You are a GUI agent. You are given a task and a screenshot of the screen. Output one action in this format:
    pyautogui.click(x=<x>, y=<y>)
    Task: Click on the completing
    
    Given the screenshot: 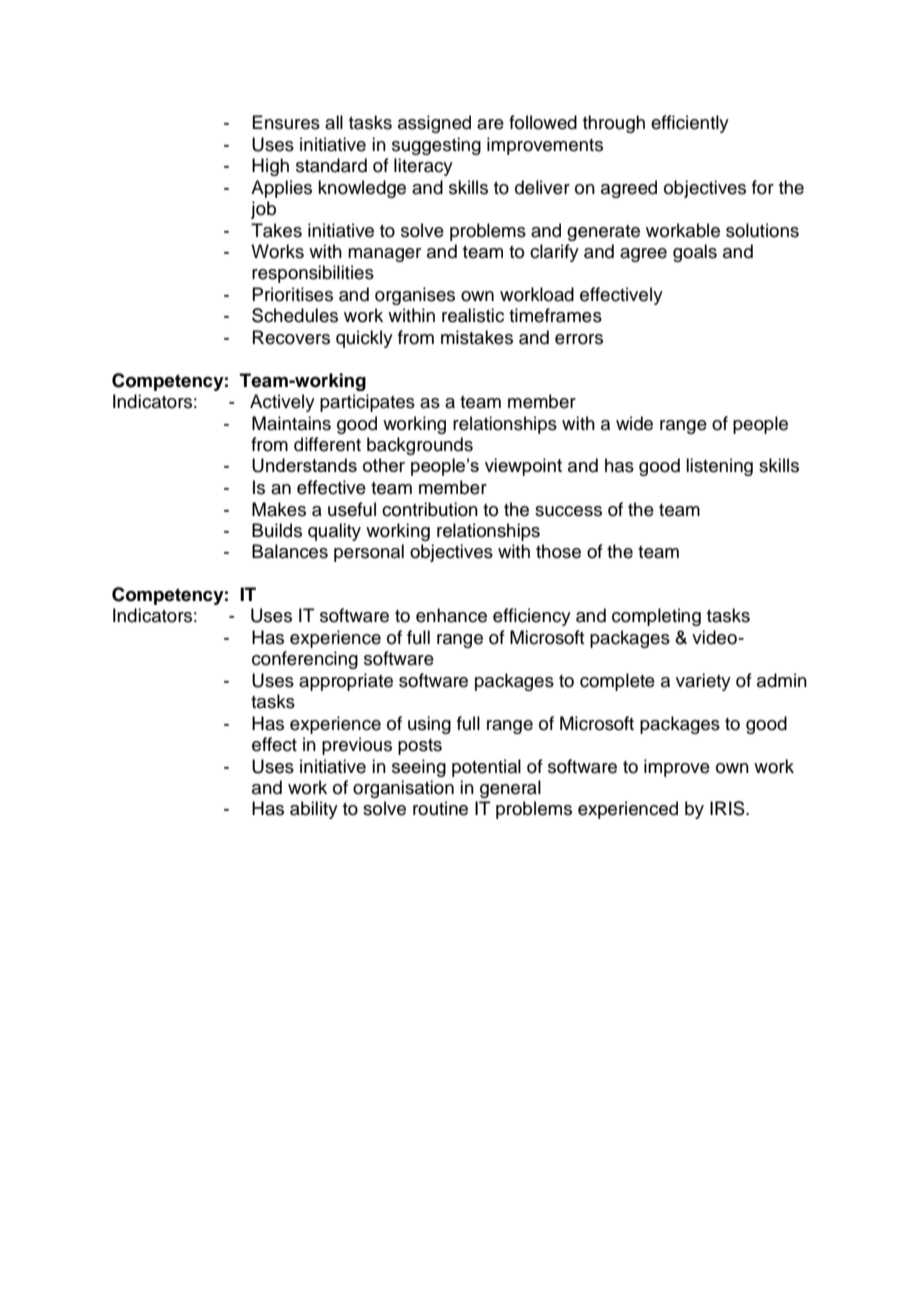 What is the action you would take?
    pyautogui.click(x=656, y=617)
